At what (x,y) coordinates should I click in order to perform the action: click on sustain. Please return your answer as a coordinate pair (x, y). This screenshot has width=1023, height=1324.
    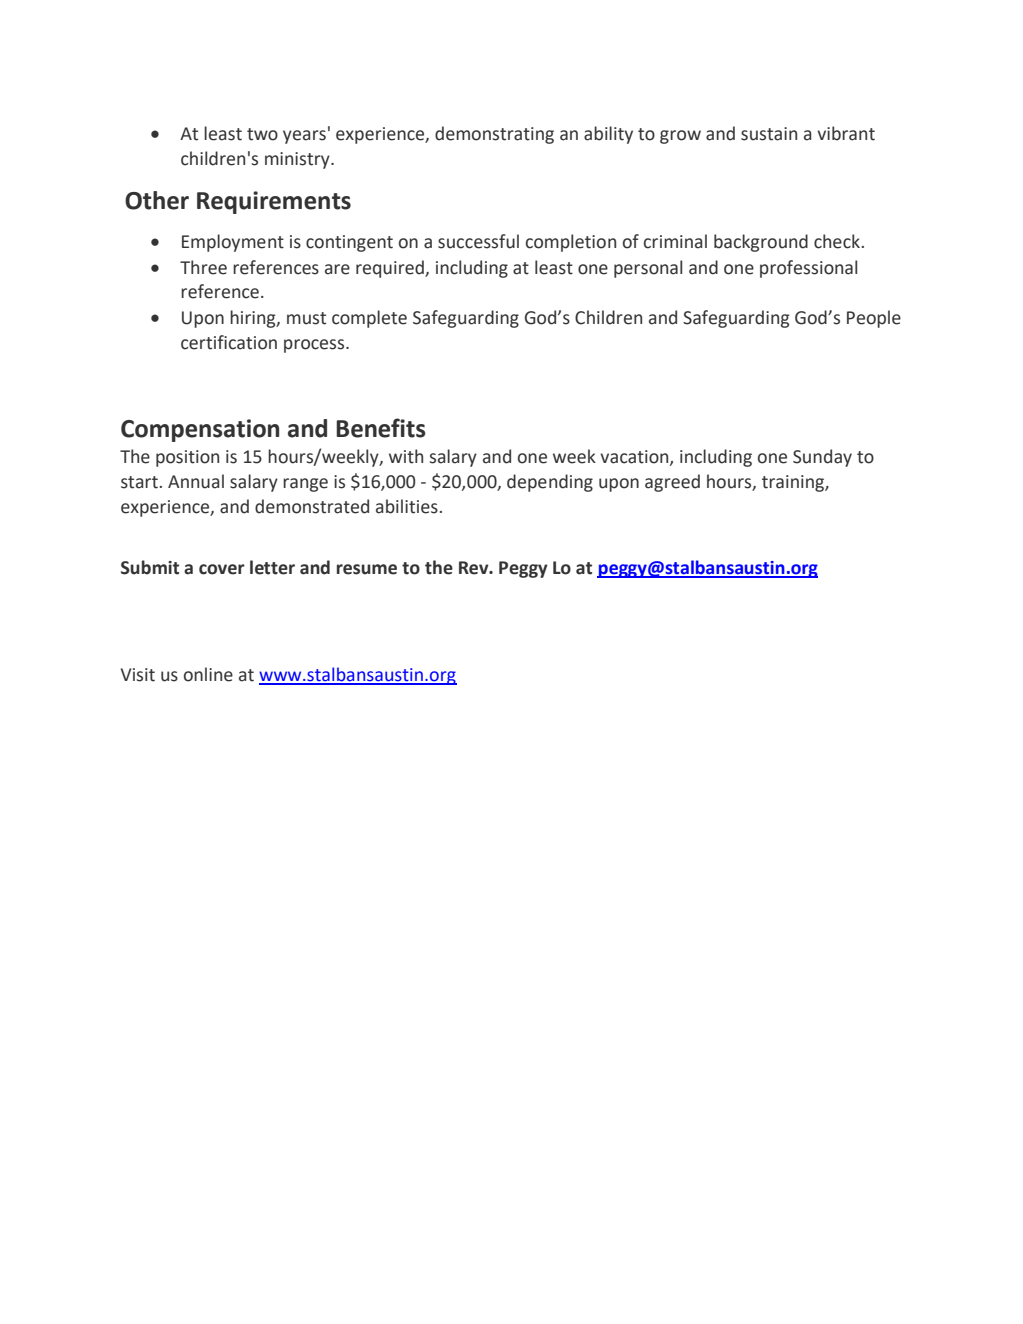
    Looking at the image, I should click on (769, 134).
